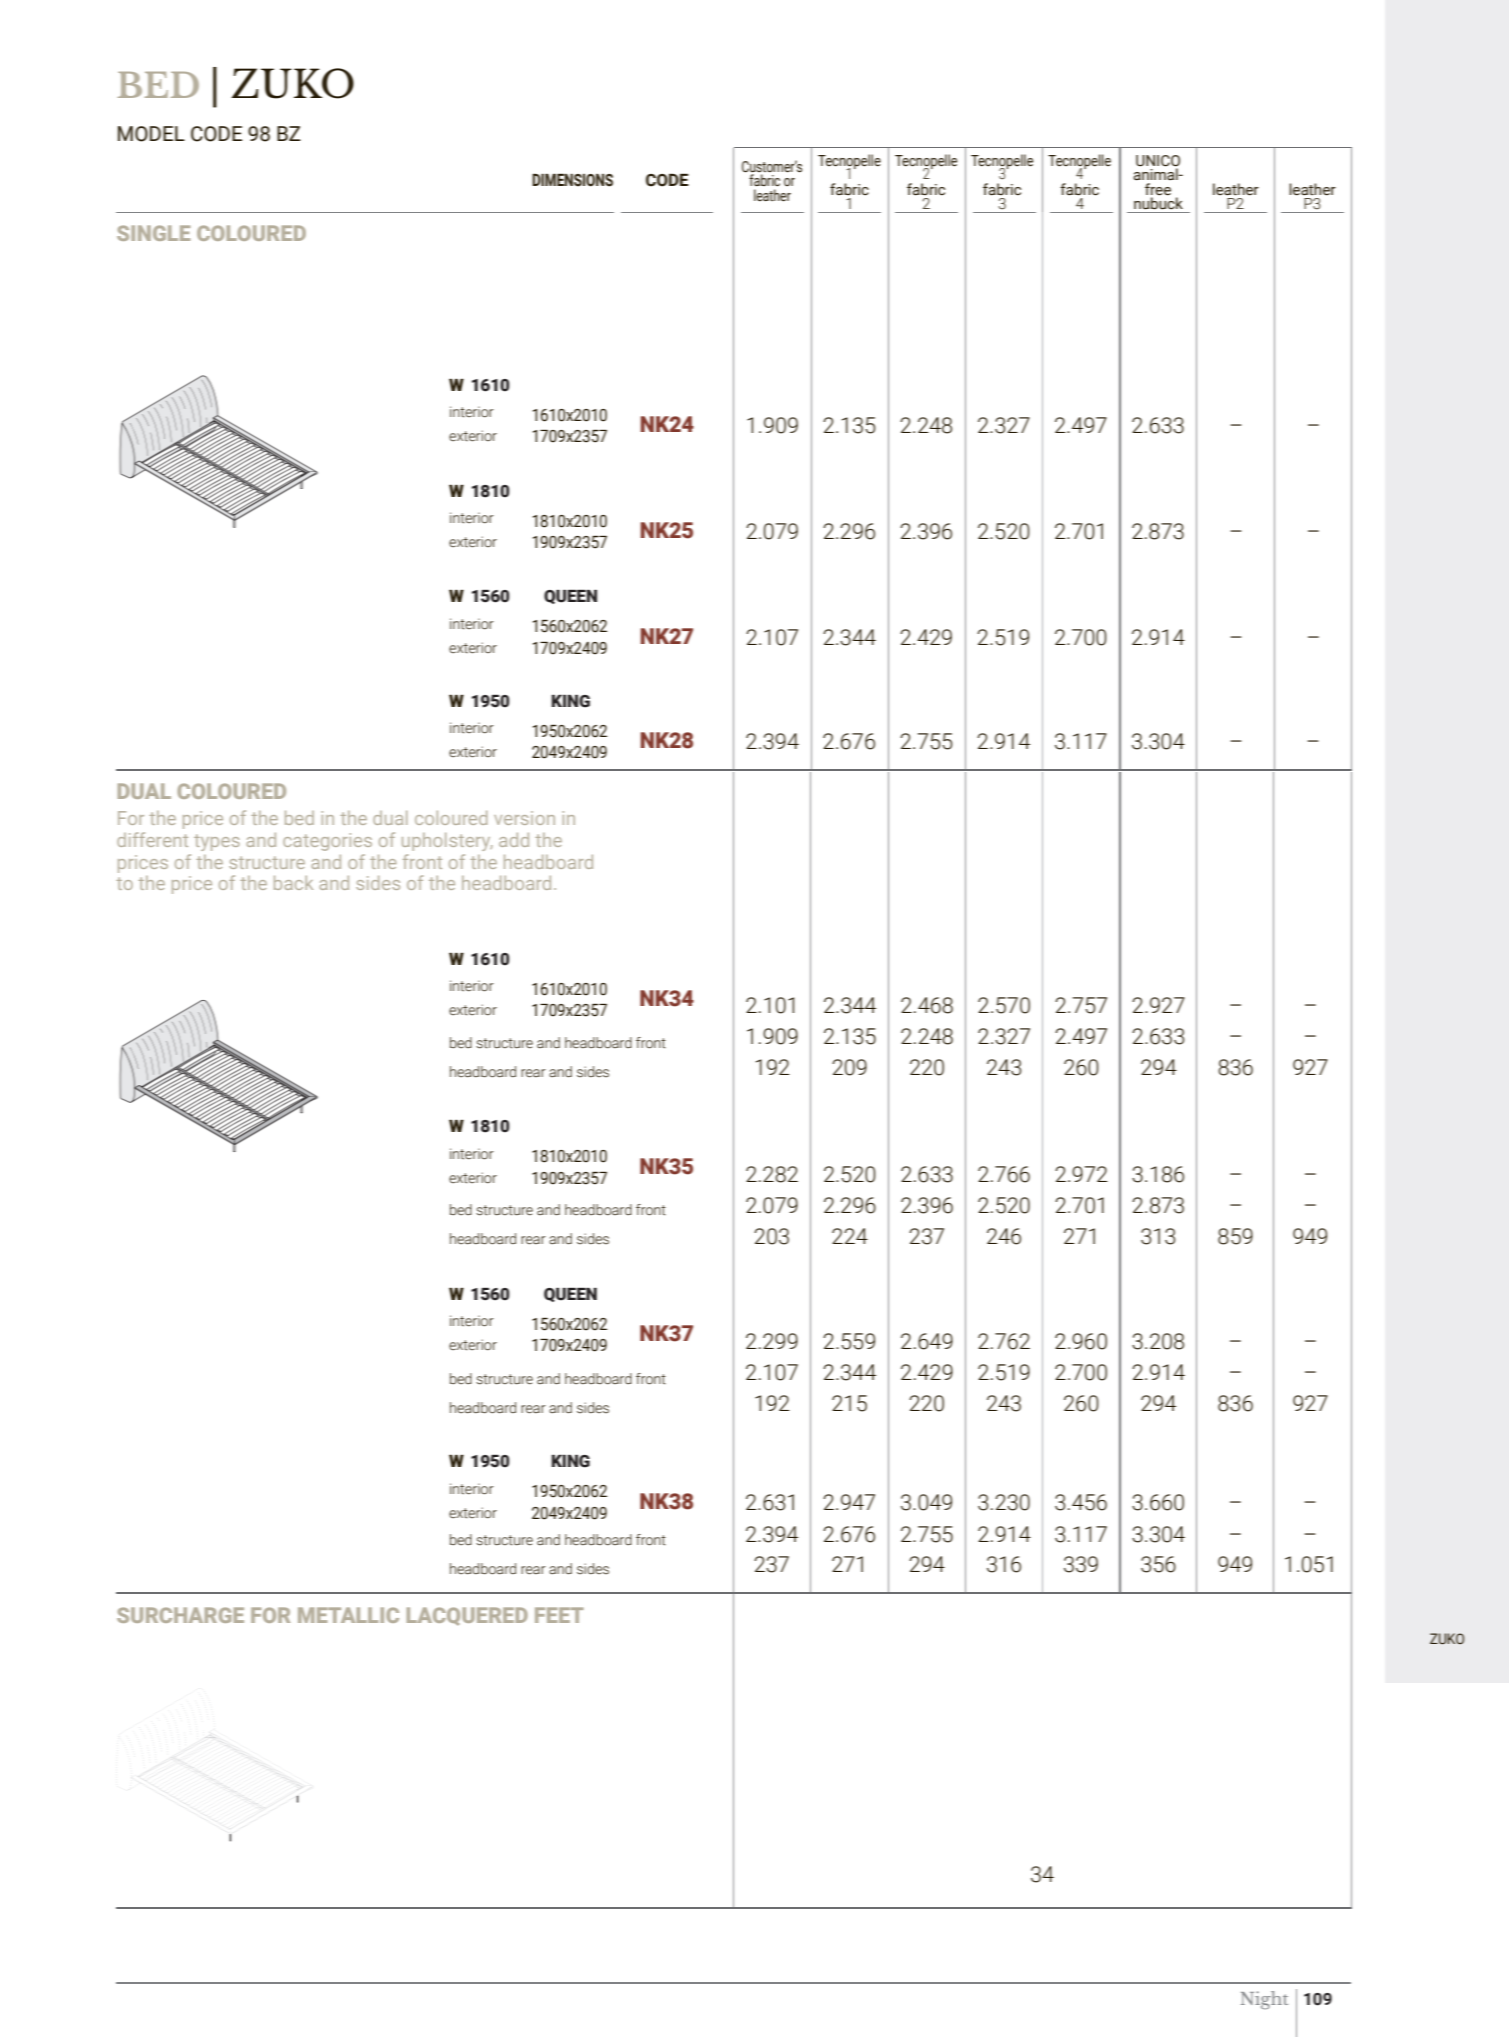  I want to click on different, so click(152, 839).
